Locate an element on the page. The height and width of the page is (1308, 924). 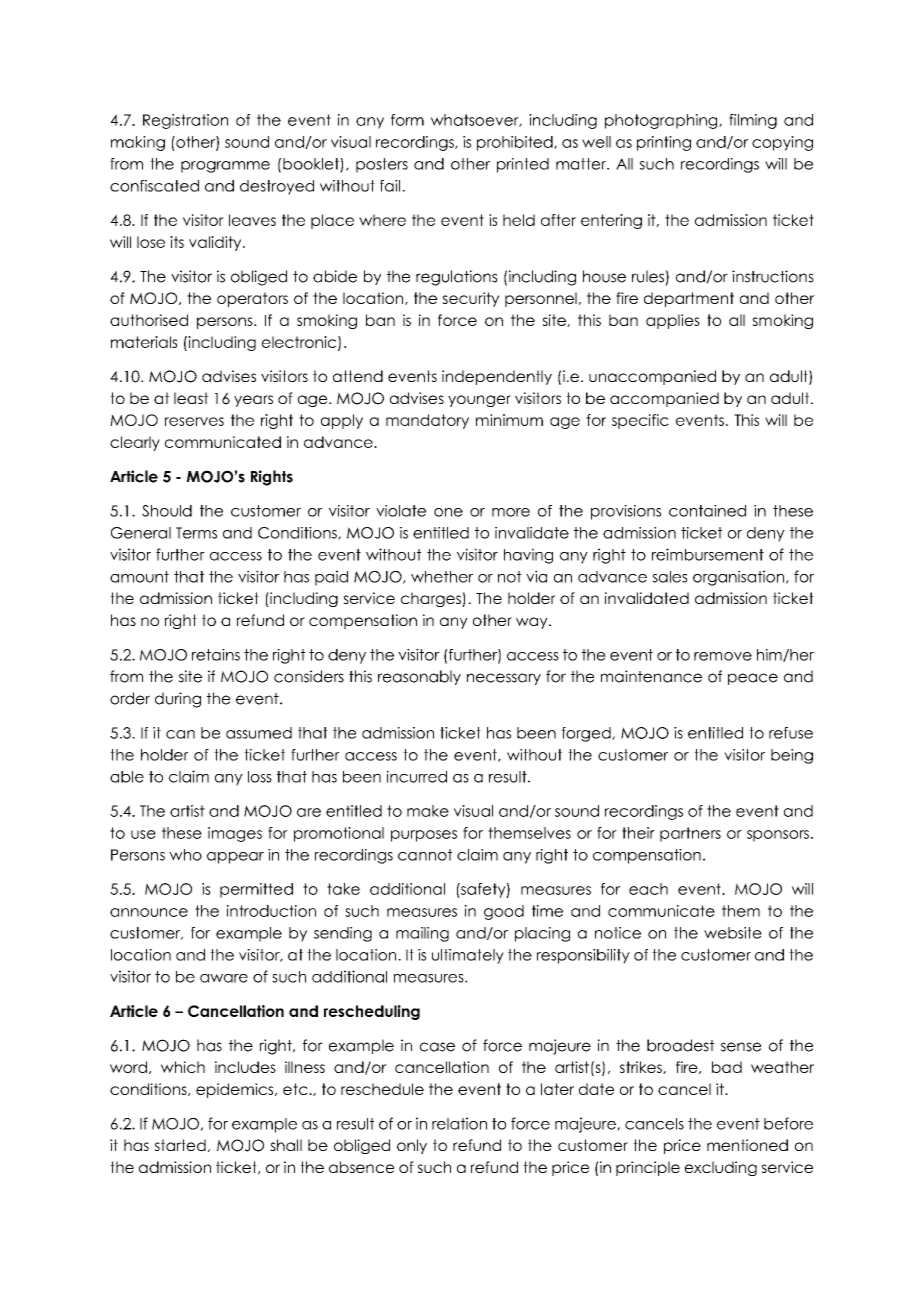
prohibited is located at coordinates (516, 143).
